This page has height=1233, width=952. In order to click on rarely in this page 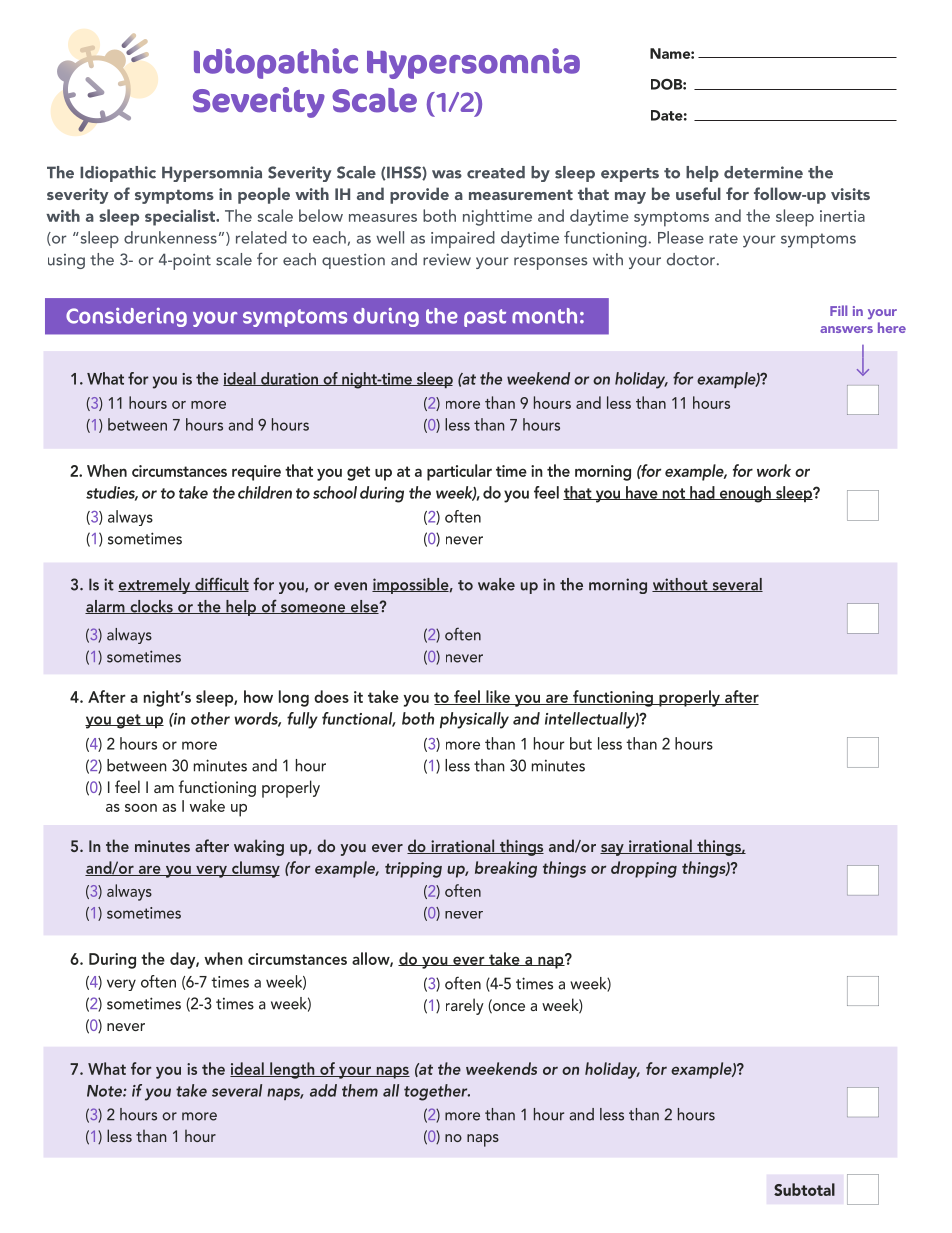, I will do `click(465, 1006)`.
